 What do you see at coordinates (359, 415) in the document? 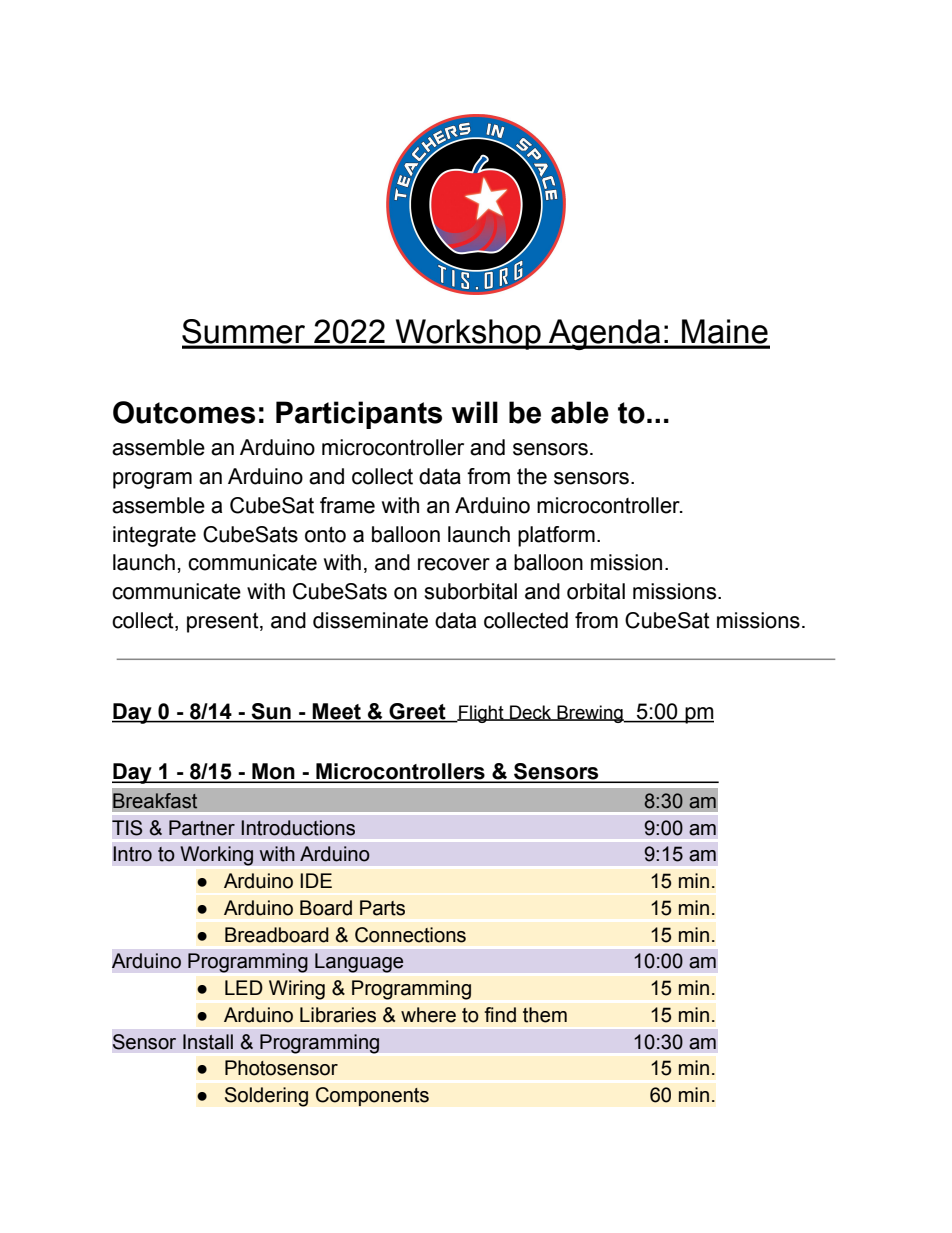
I see `Participants` at bounding box center [359, 415].
